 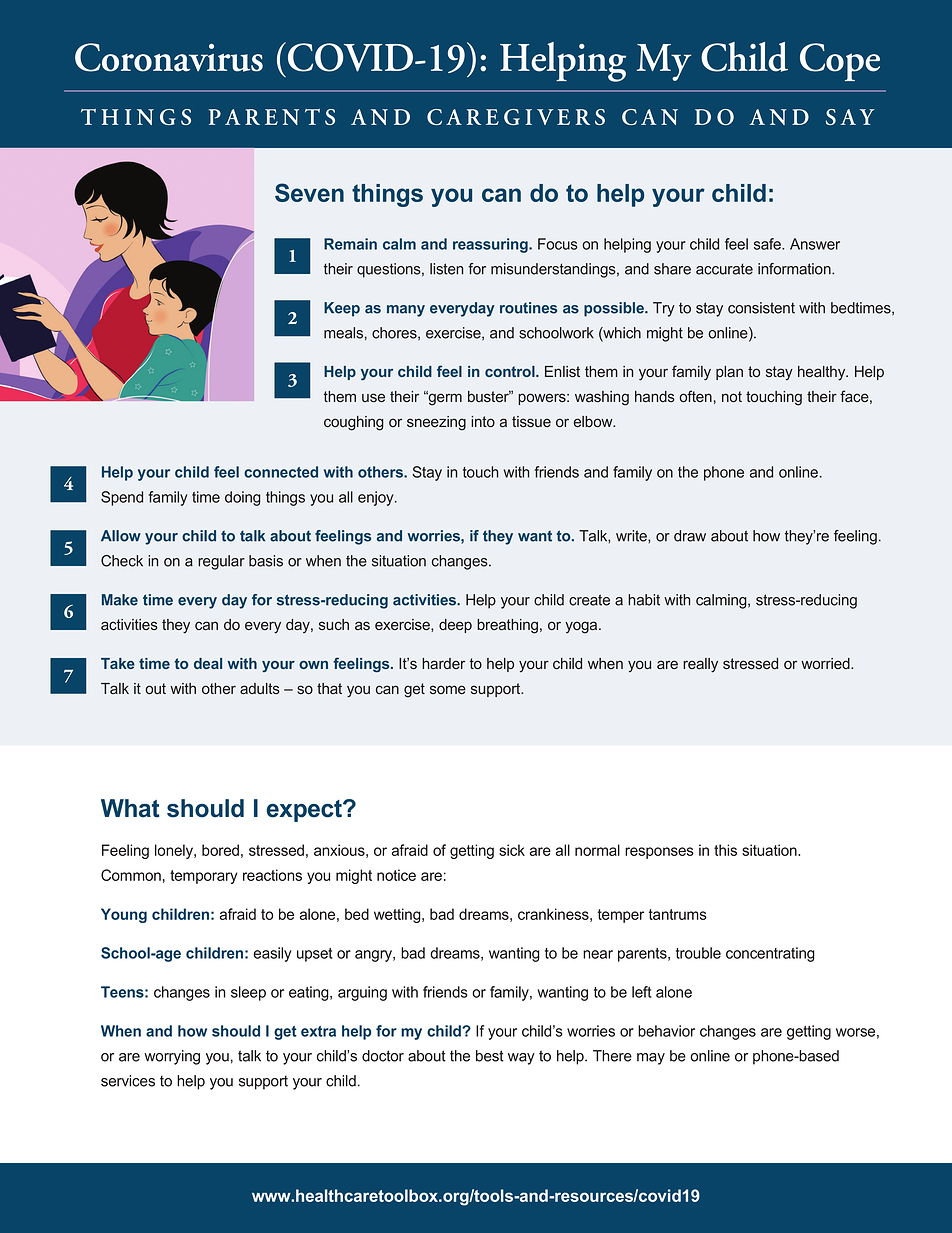 I want to click on Coronavirus, so click(x=169, y=57).
